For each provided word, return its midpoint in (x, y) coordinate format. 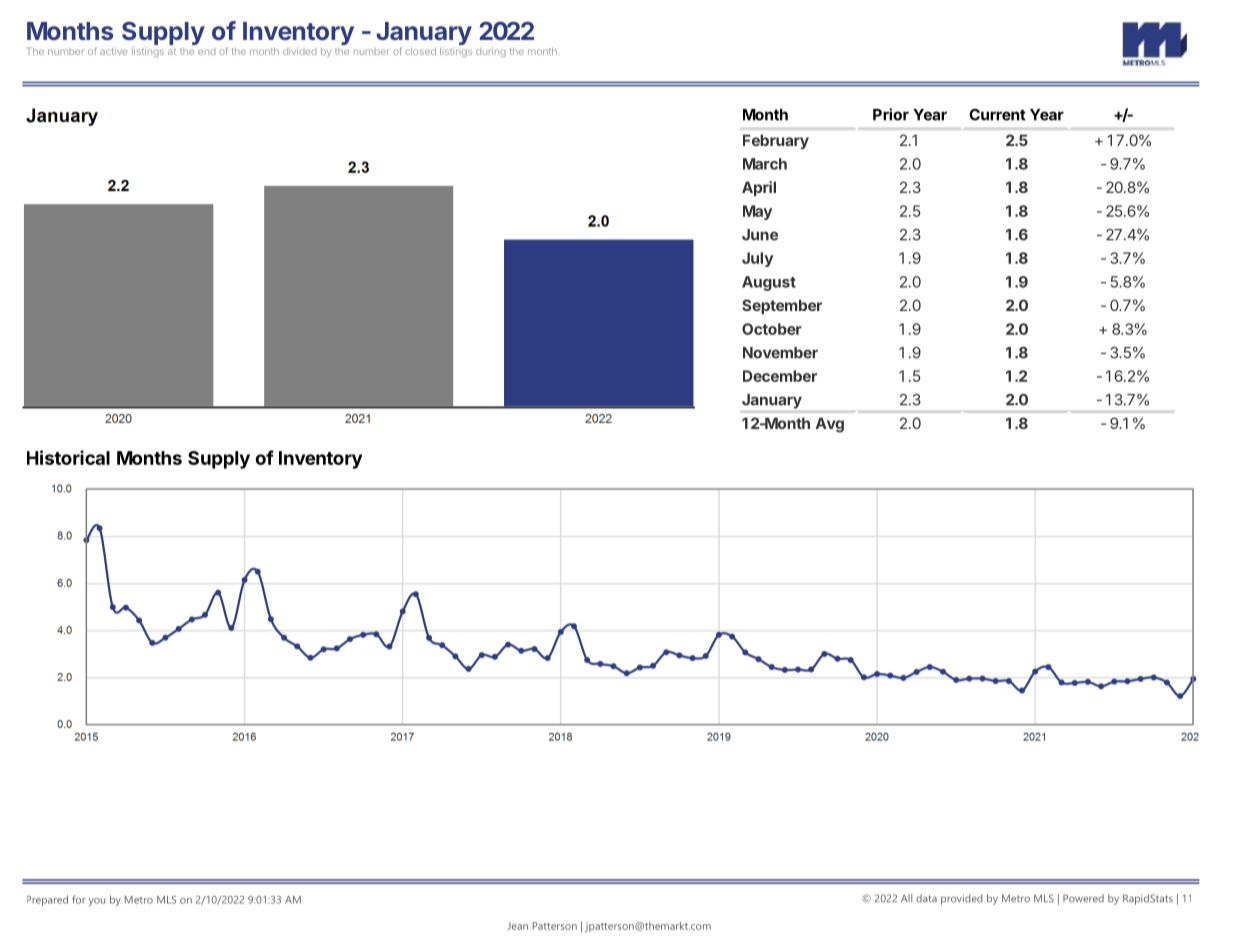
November (780, 353)
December (780, 376)
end (207, 51)
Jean (517, 926)
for (79, 899)
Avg (830, 425)
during (491, 52)
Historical (68, 457)
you (97, 902)
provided (961, 899)
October (772, 329)
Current (997, 115)
